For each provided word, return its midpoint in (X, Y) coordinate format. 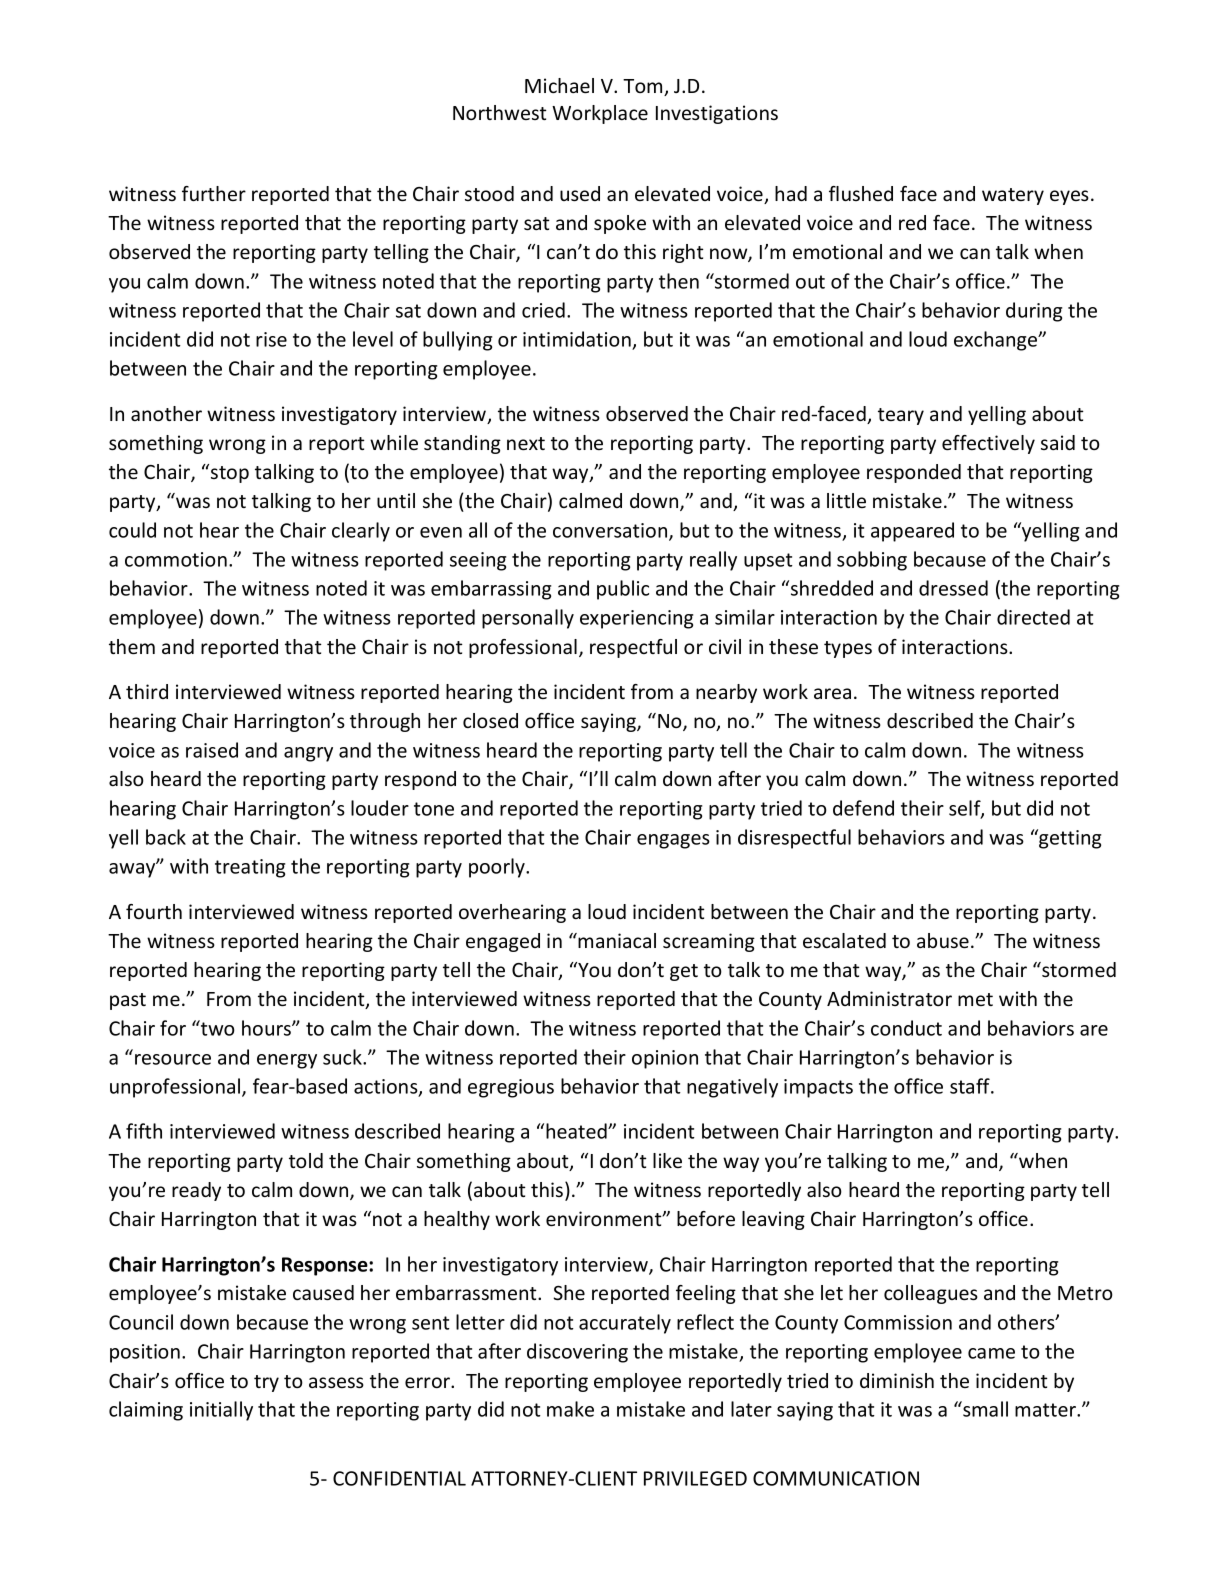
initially (221, 1411)
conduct (906, 1028)
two (217, 1028)
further (214, 193)
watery (1013, 196)
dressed (953, 588)
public (623, 590)
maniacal (617, 940)
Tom (644, 87)
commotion (176, 559)
